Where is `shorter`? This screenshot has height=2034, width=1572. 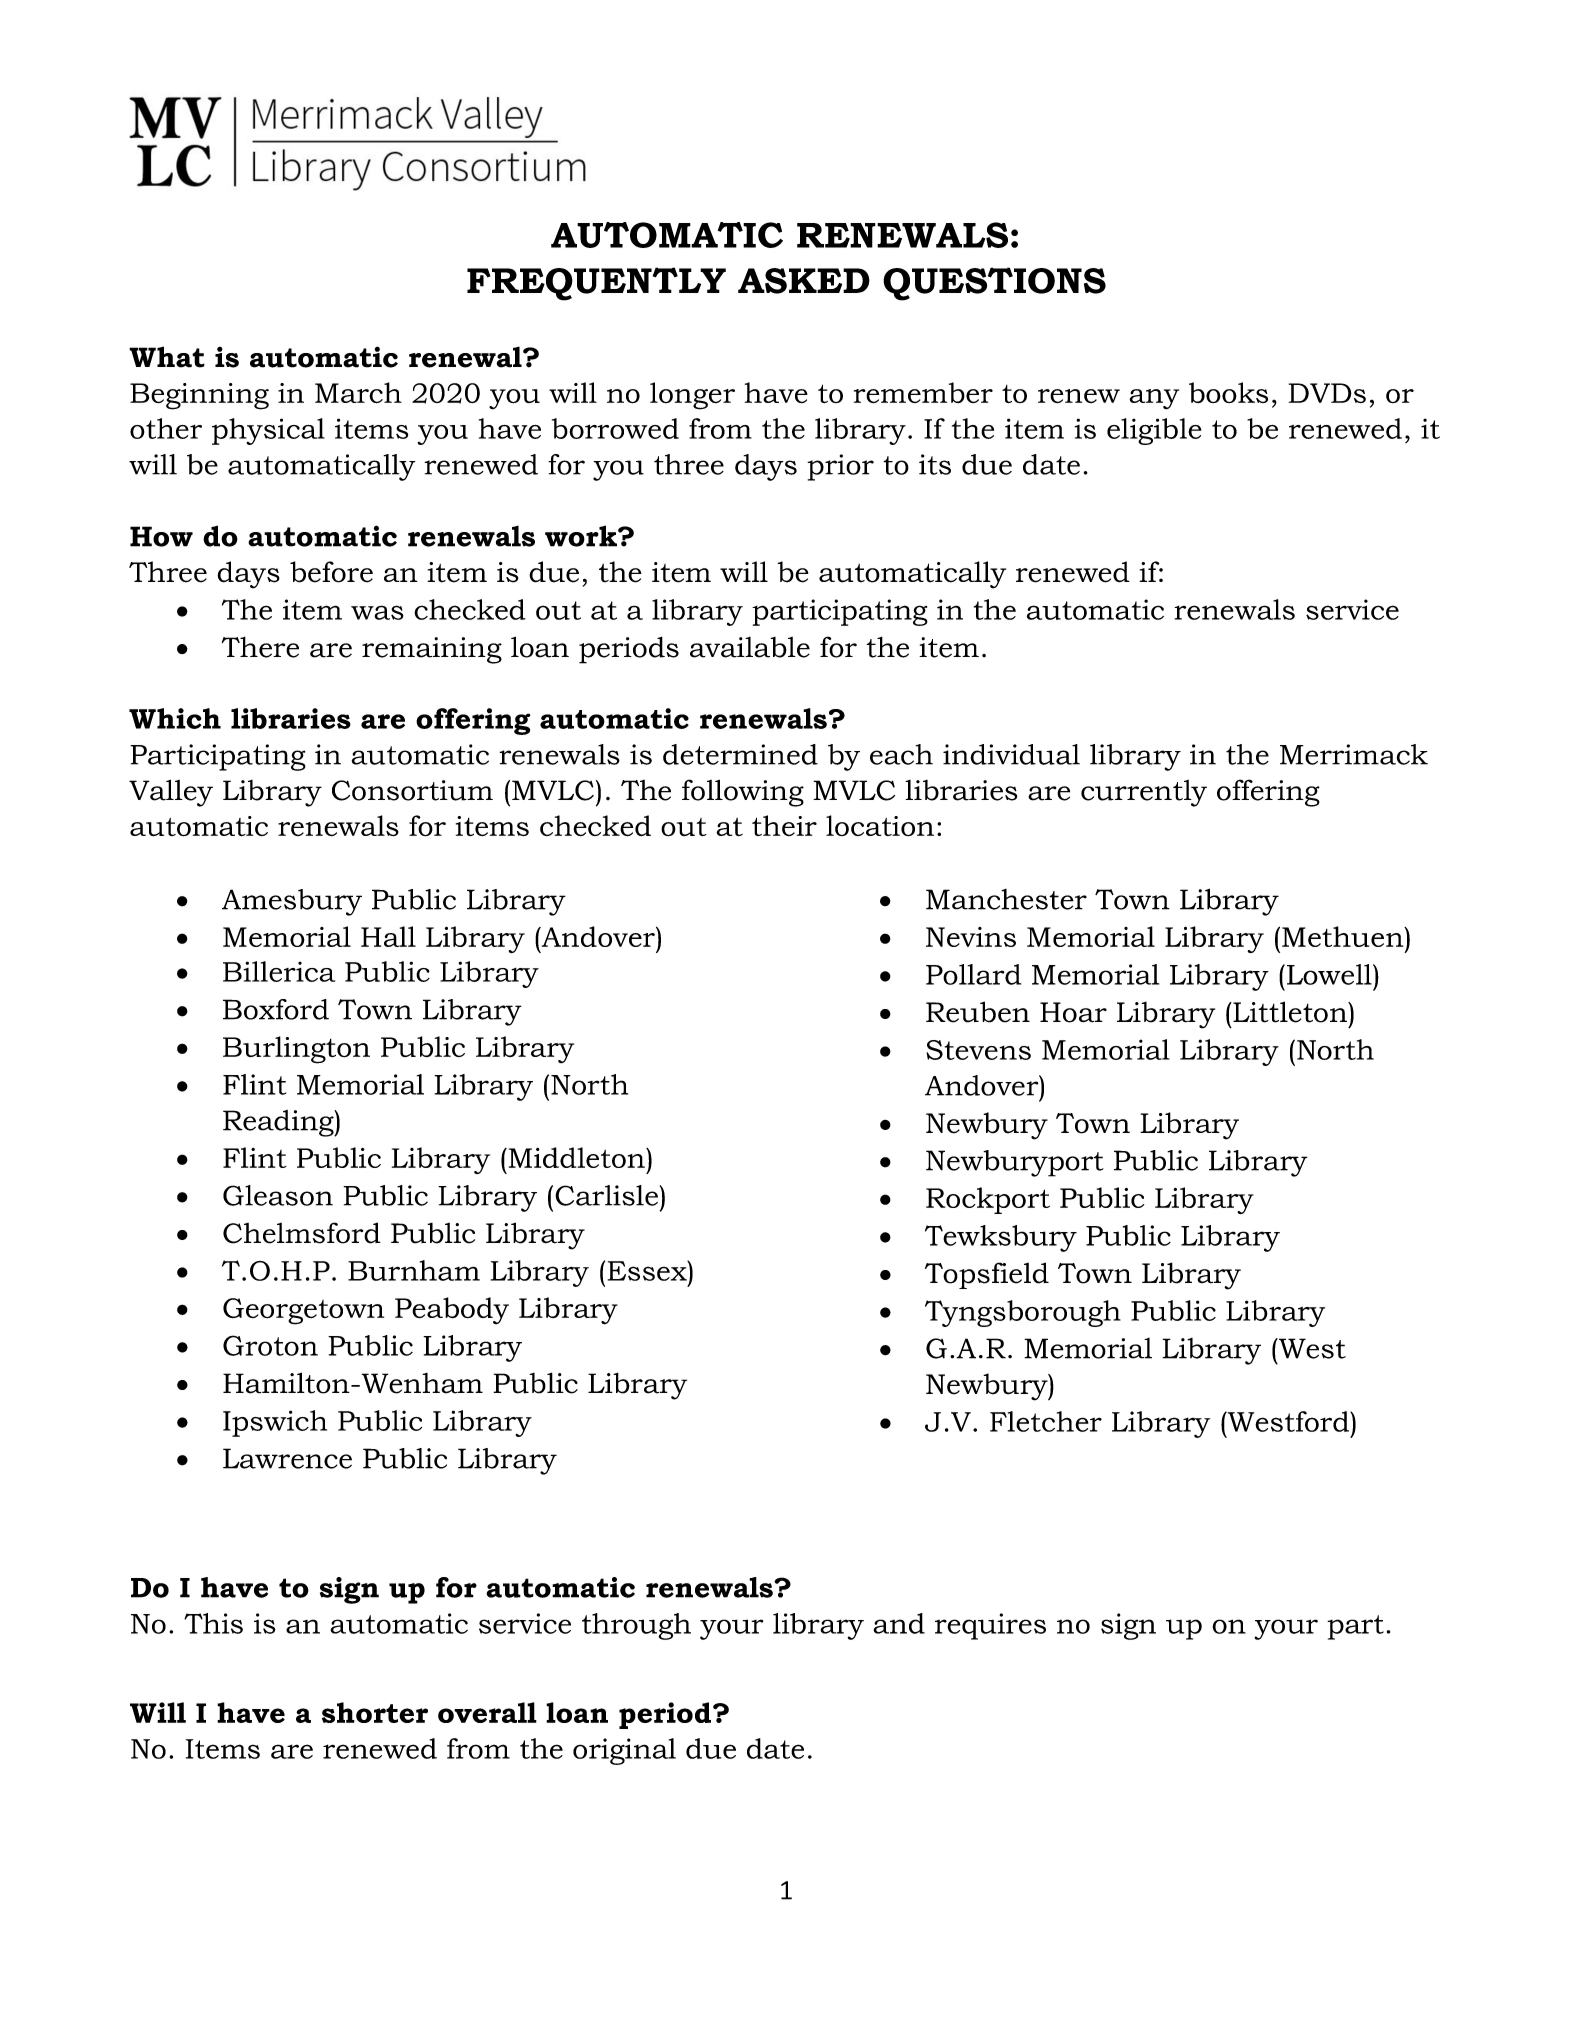
shorter is located at coordinates (375, 1712).
